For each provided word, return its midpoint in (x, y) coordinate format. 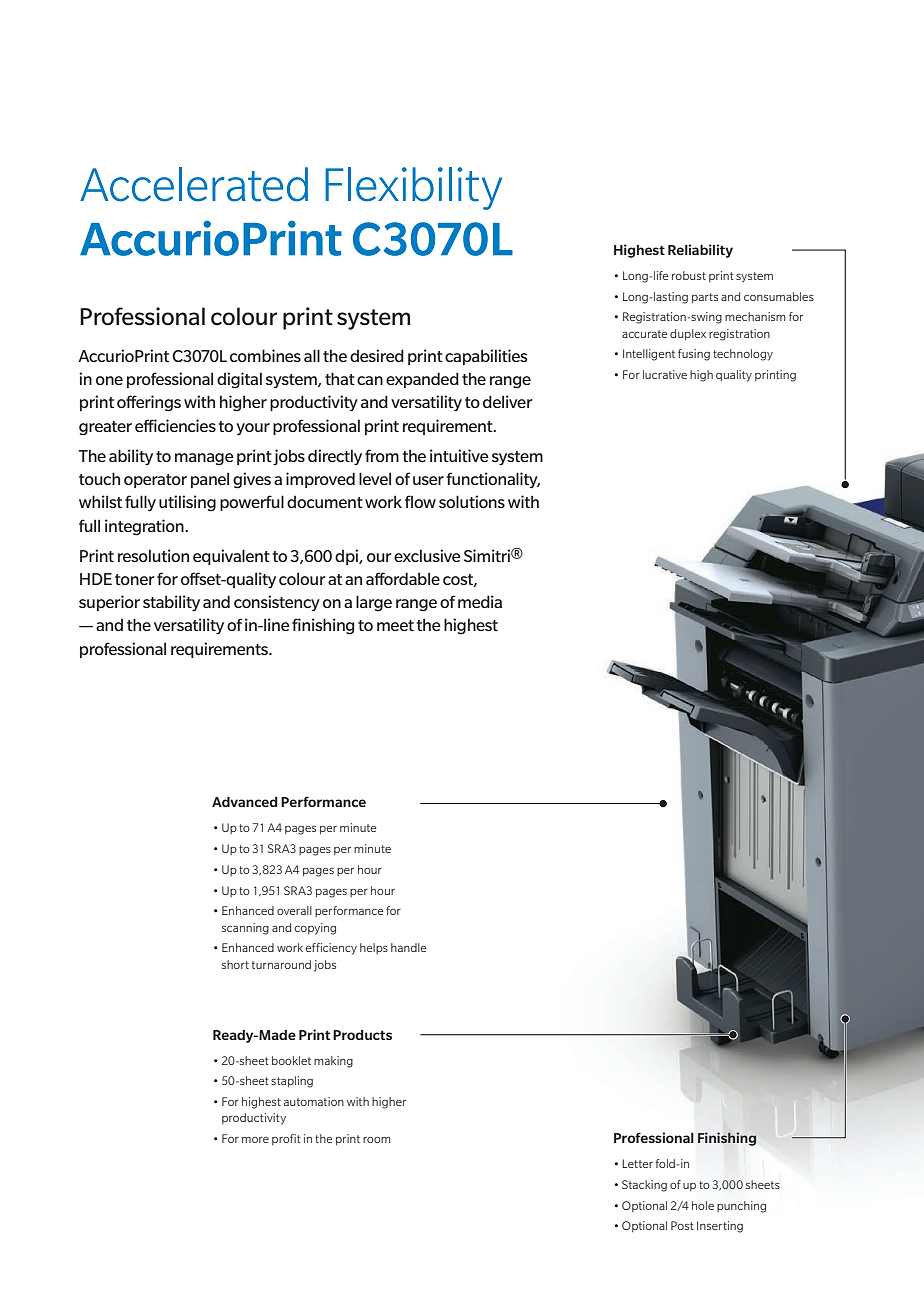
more (255, 1140)
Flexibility (413, 188)
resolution (153, 555)
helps (374, 948)
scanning (245, 929)
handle (409, 947)
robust (689, 275)
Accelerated (194, 184)
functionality (493, 480)
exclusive (427, 555)
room (377, 1140)
